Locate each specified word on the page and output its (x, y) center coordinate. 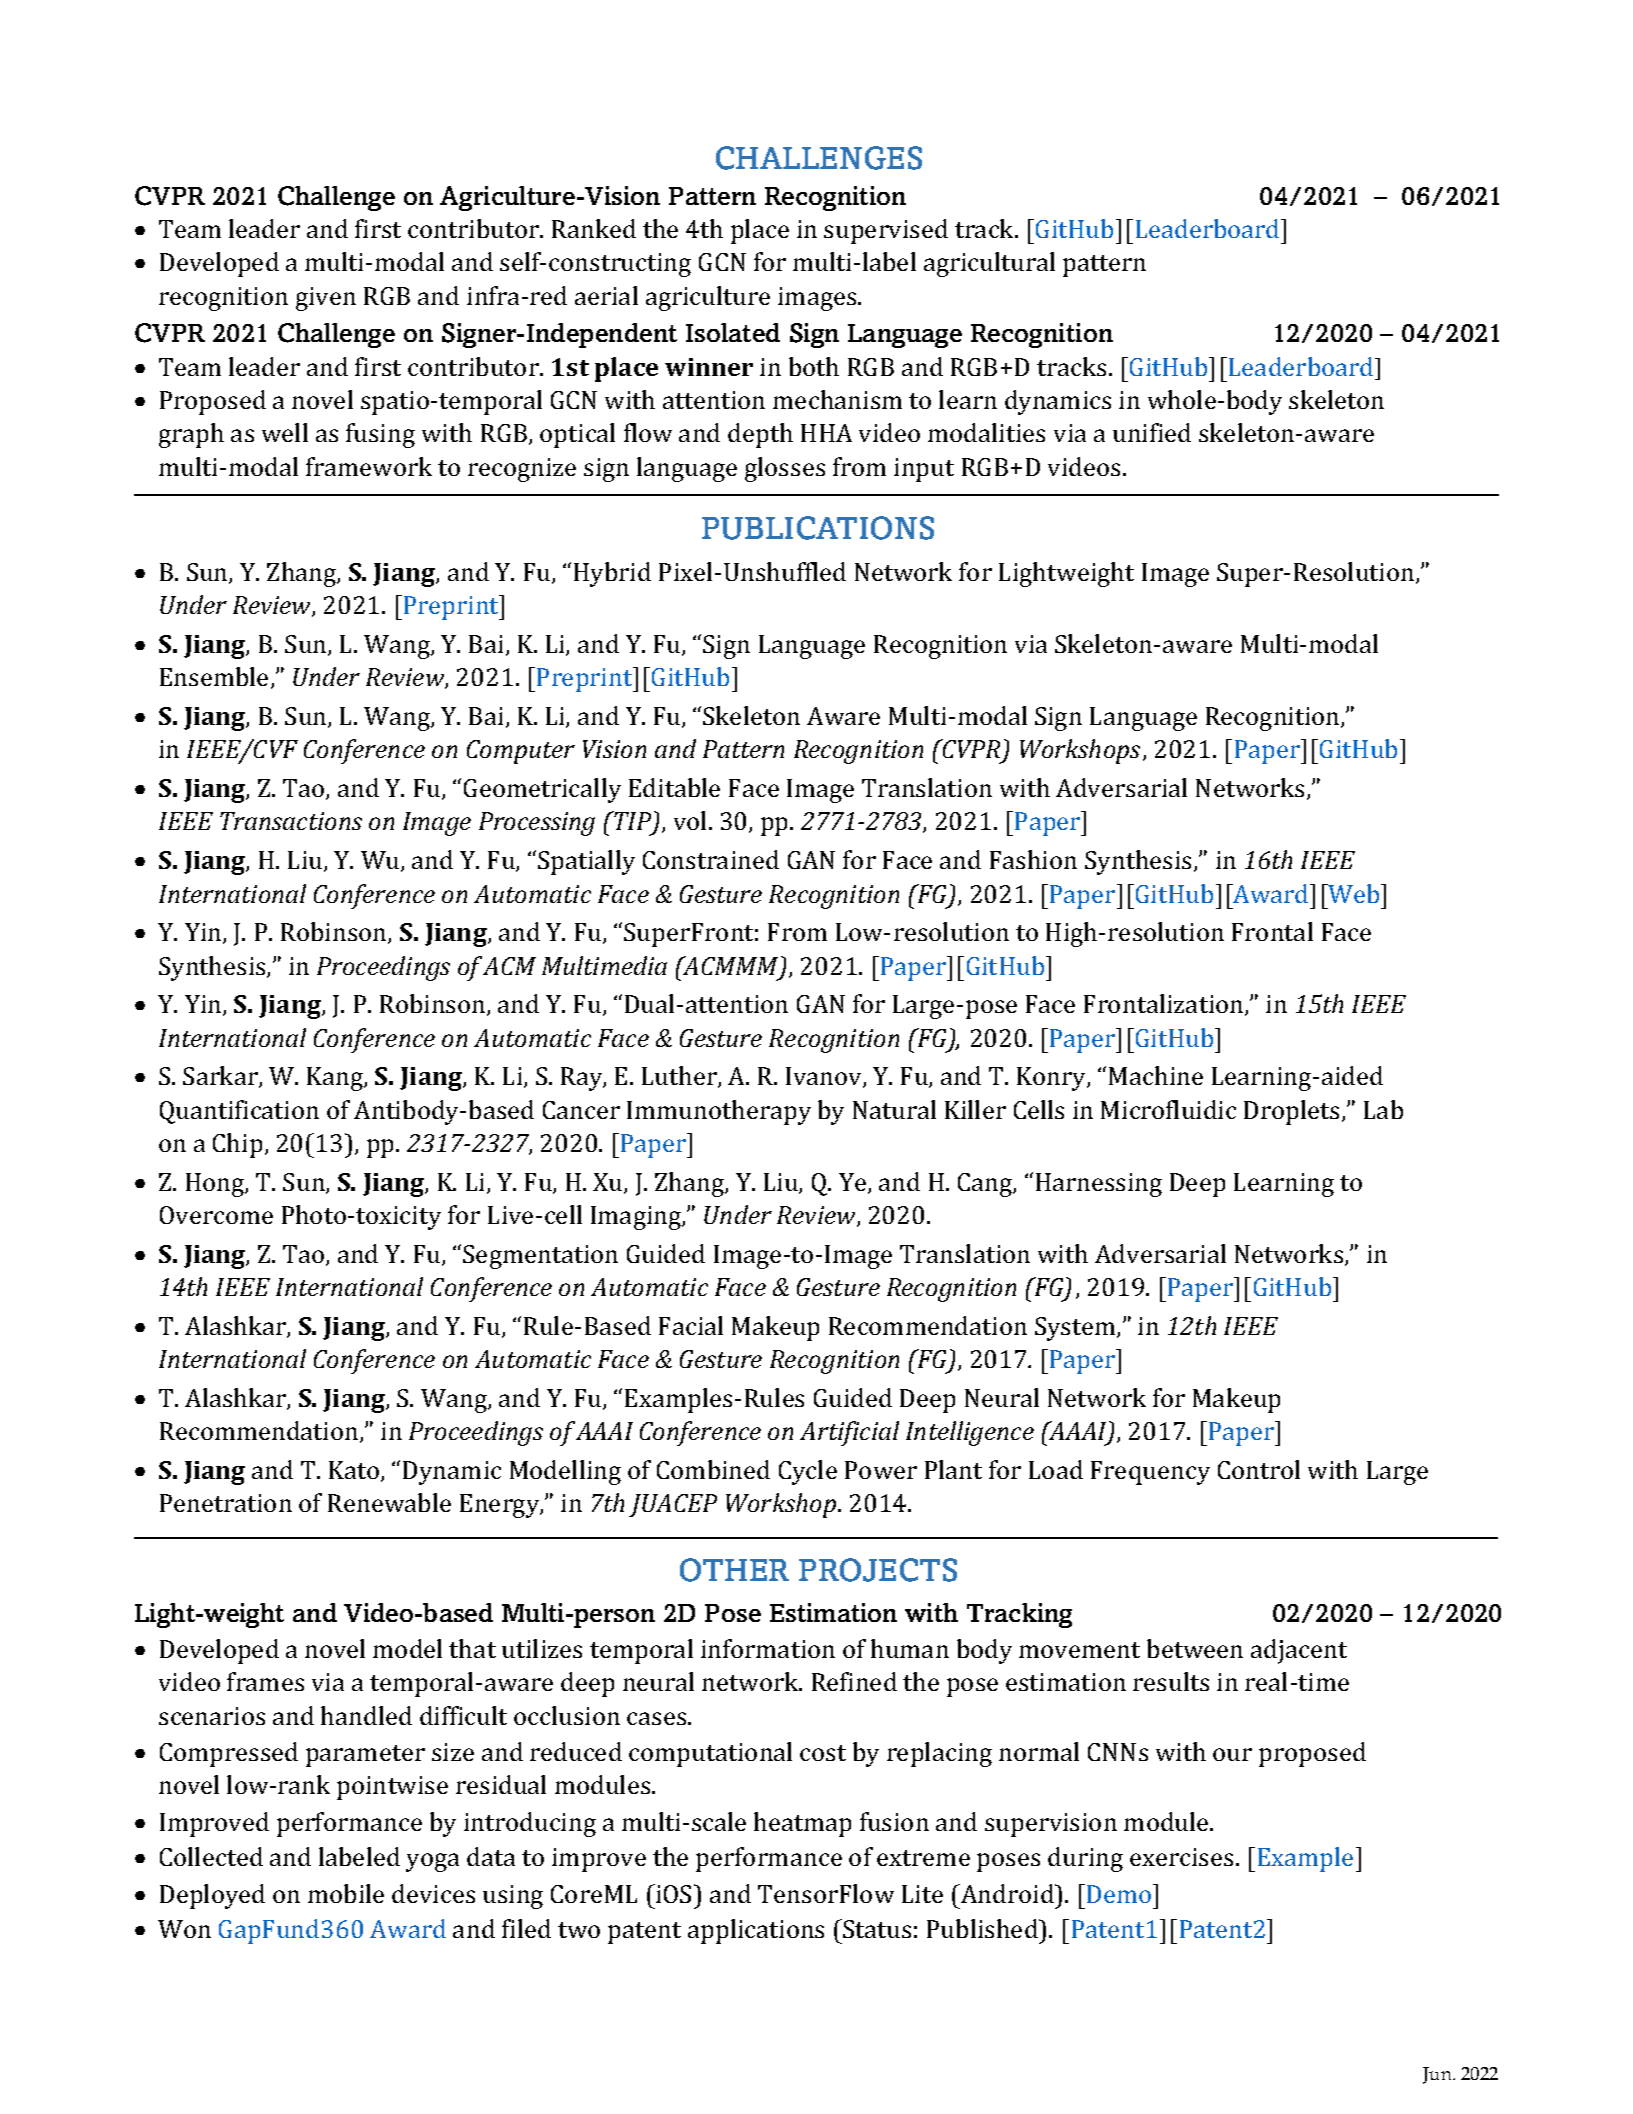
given (326, 299)
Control (1259, 1469)
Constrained (711, 859)
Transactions (291, 821)
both (814, 366)
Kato (355, 1471)
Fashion (1033, 859)
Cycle (808, 1472)
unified (1152, 432)
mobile (346, 1893)
